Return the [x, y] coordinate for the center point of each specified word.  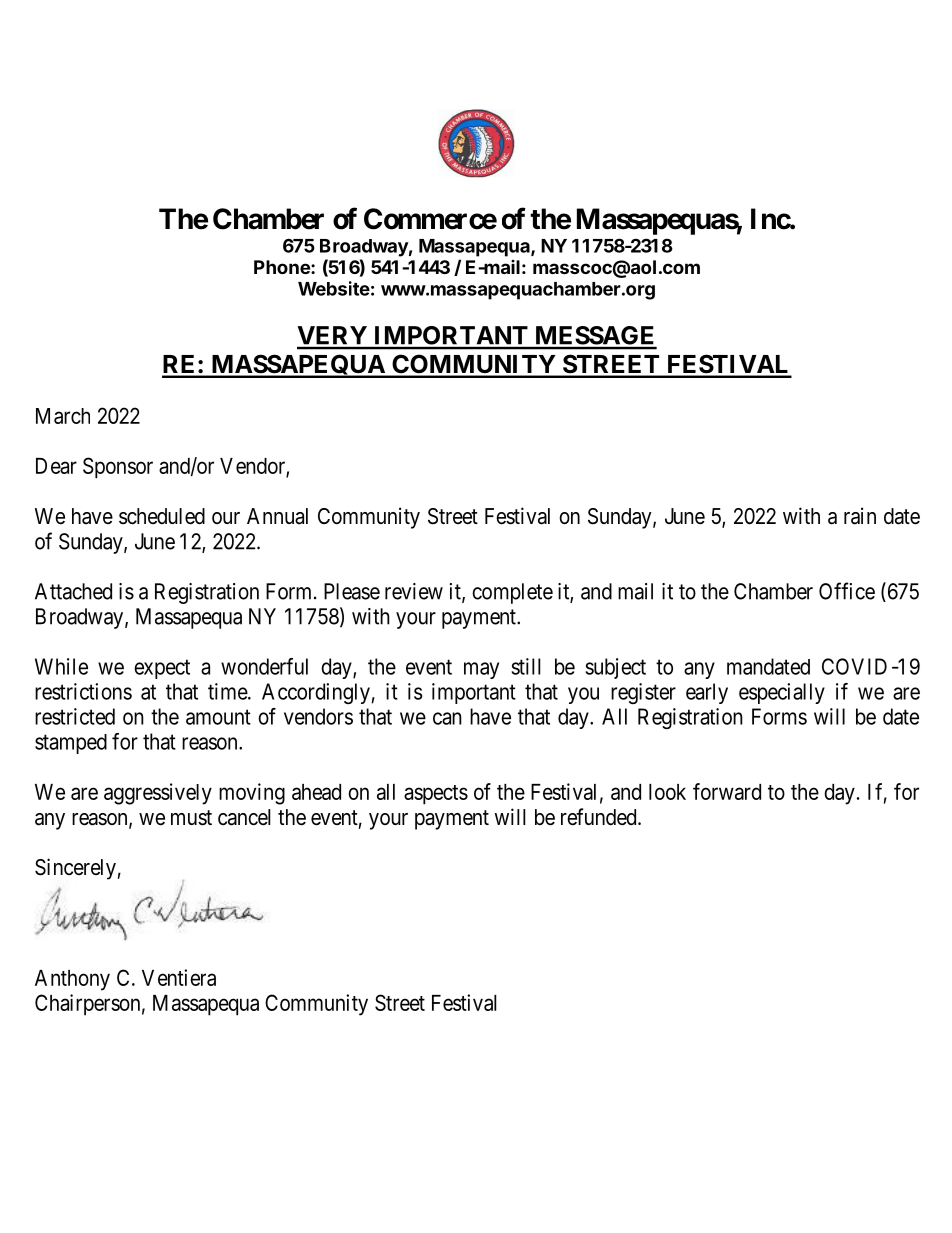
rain [860, 516]
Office [847, 591]
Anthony [72, 980]
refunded [600, 817]
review [414, 591]
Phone [283, 267]
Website [334, 288]
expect [162, 669]
